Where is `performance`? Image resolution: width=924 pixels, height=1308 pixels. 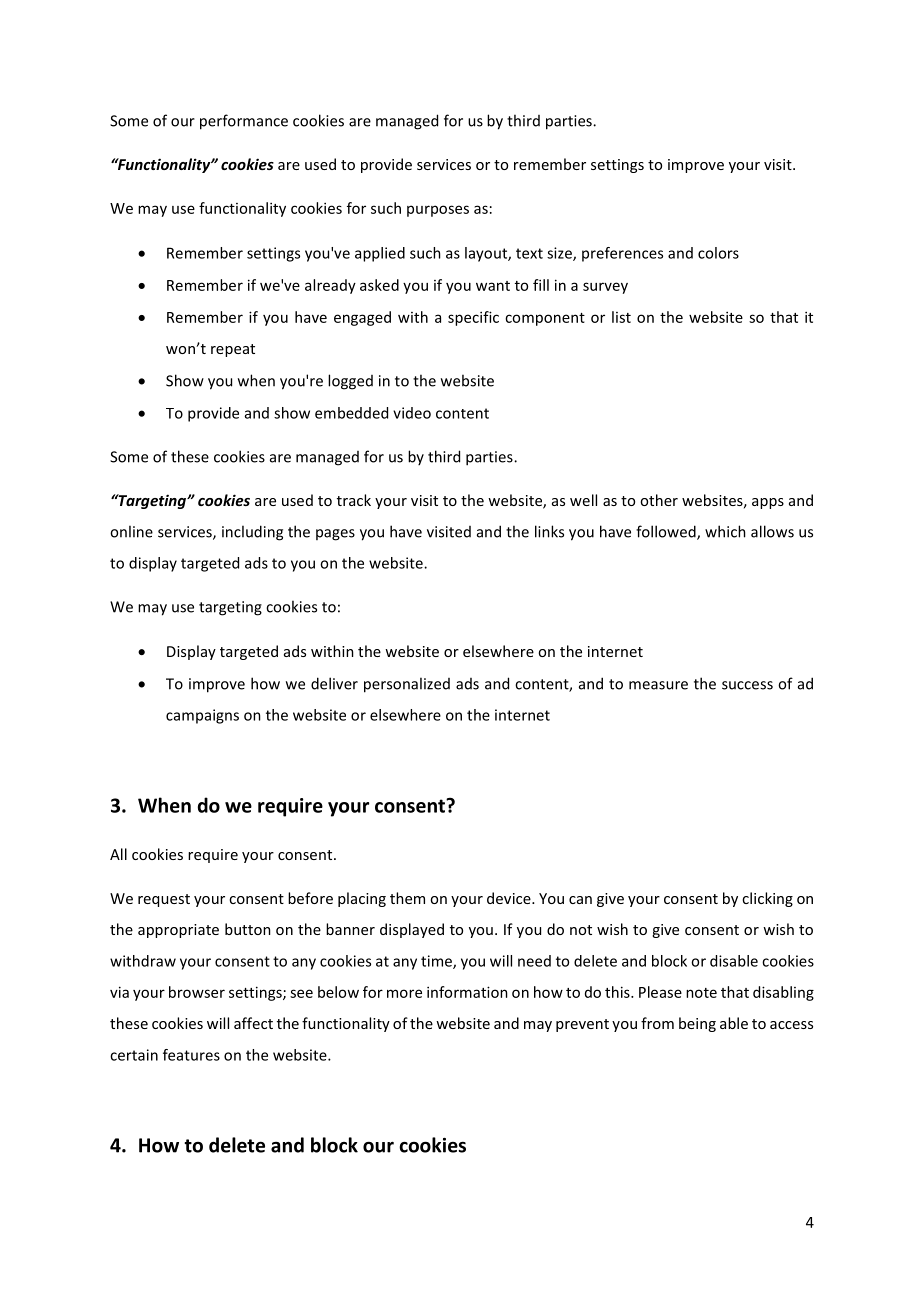 performance is located at coordinates (244, 122).
